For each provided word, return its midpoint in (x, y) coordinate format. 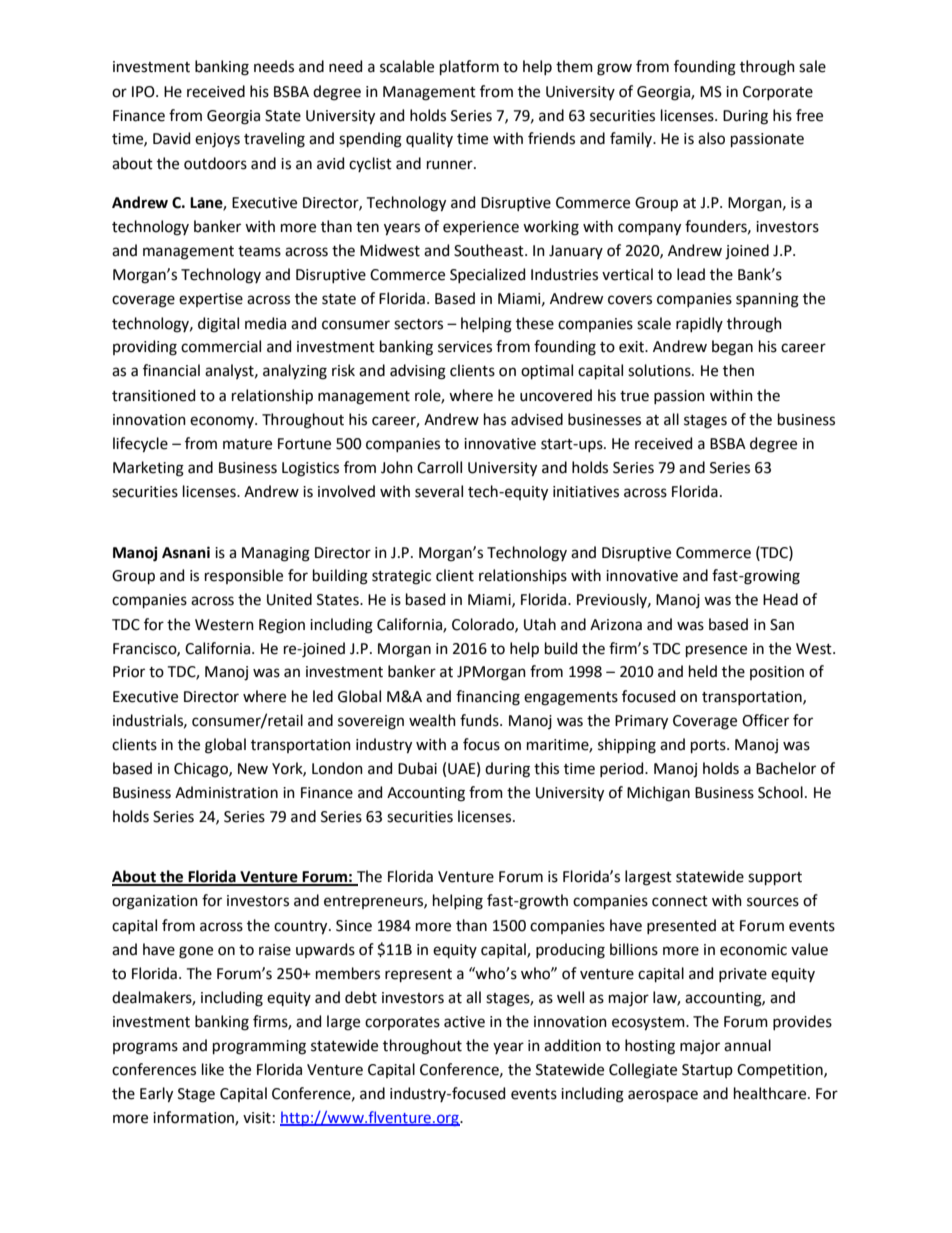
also (711, 138)
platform (469, 67)
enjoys (217, 140)
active (464, 1022)
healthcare (771, 1093)
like (213, 1069)
